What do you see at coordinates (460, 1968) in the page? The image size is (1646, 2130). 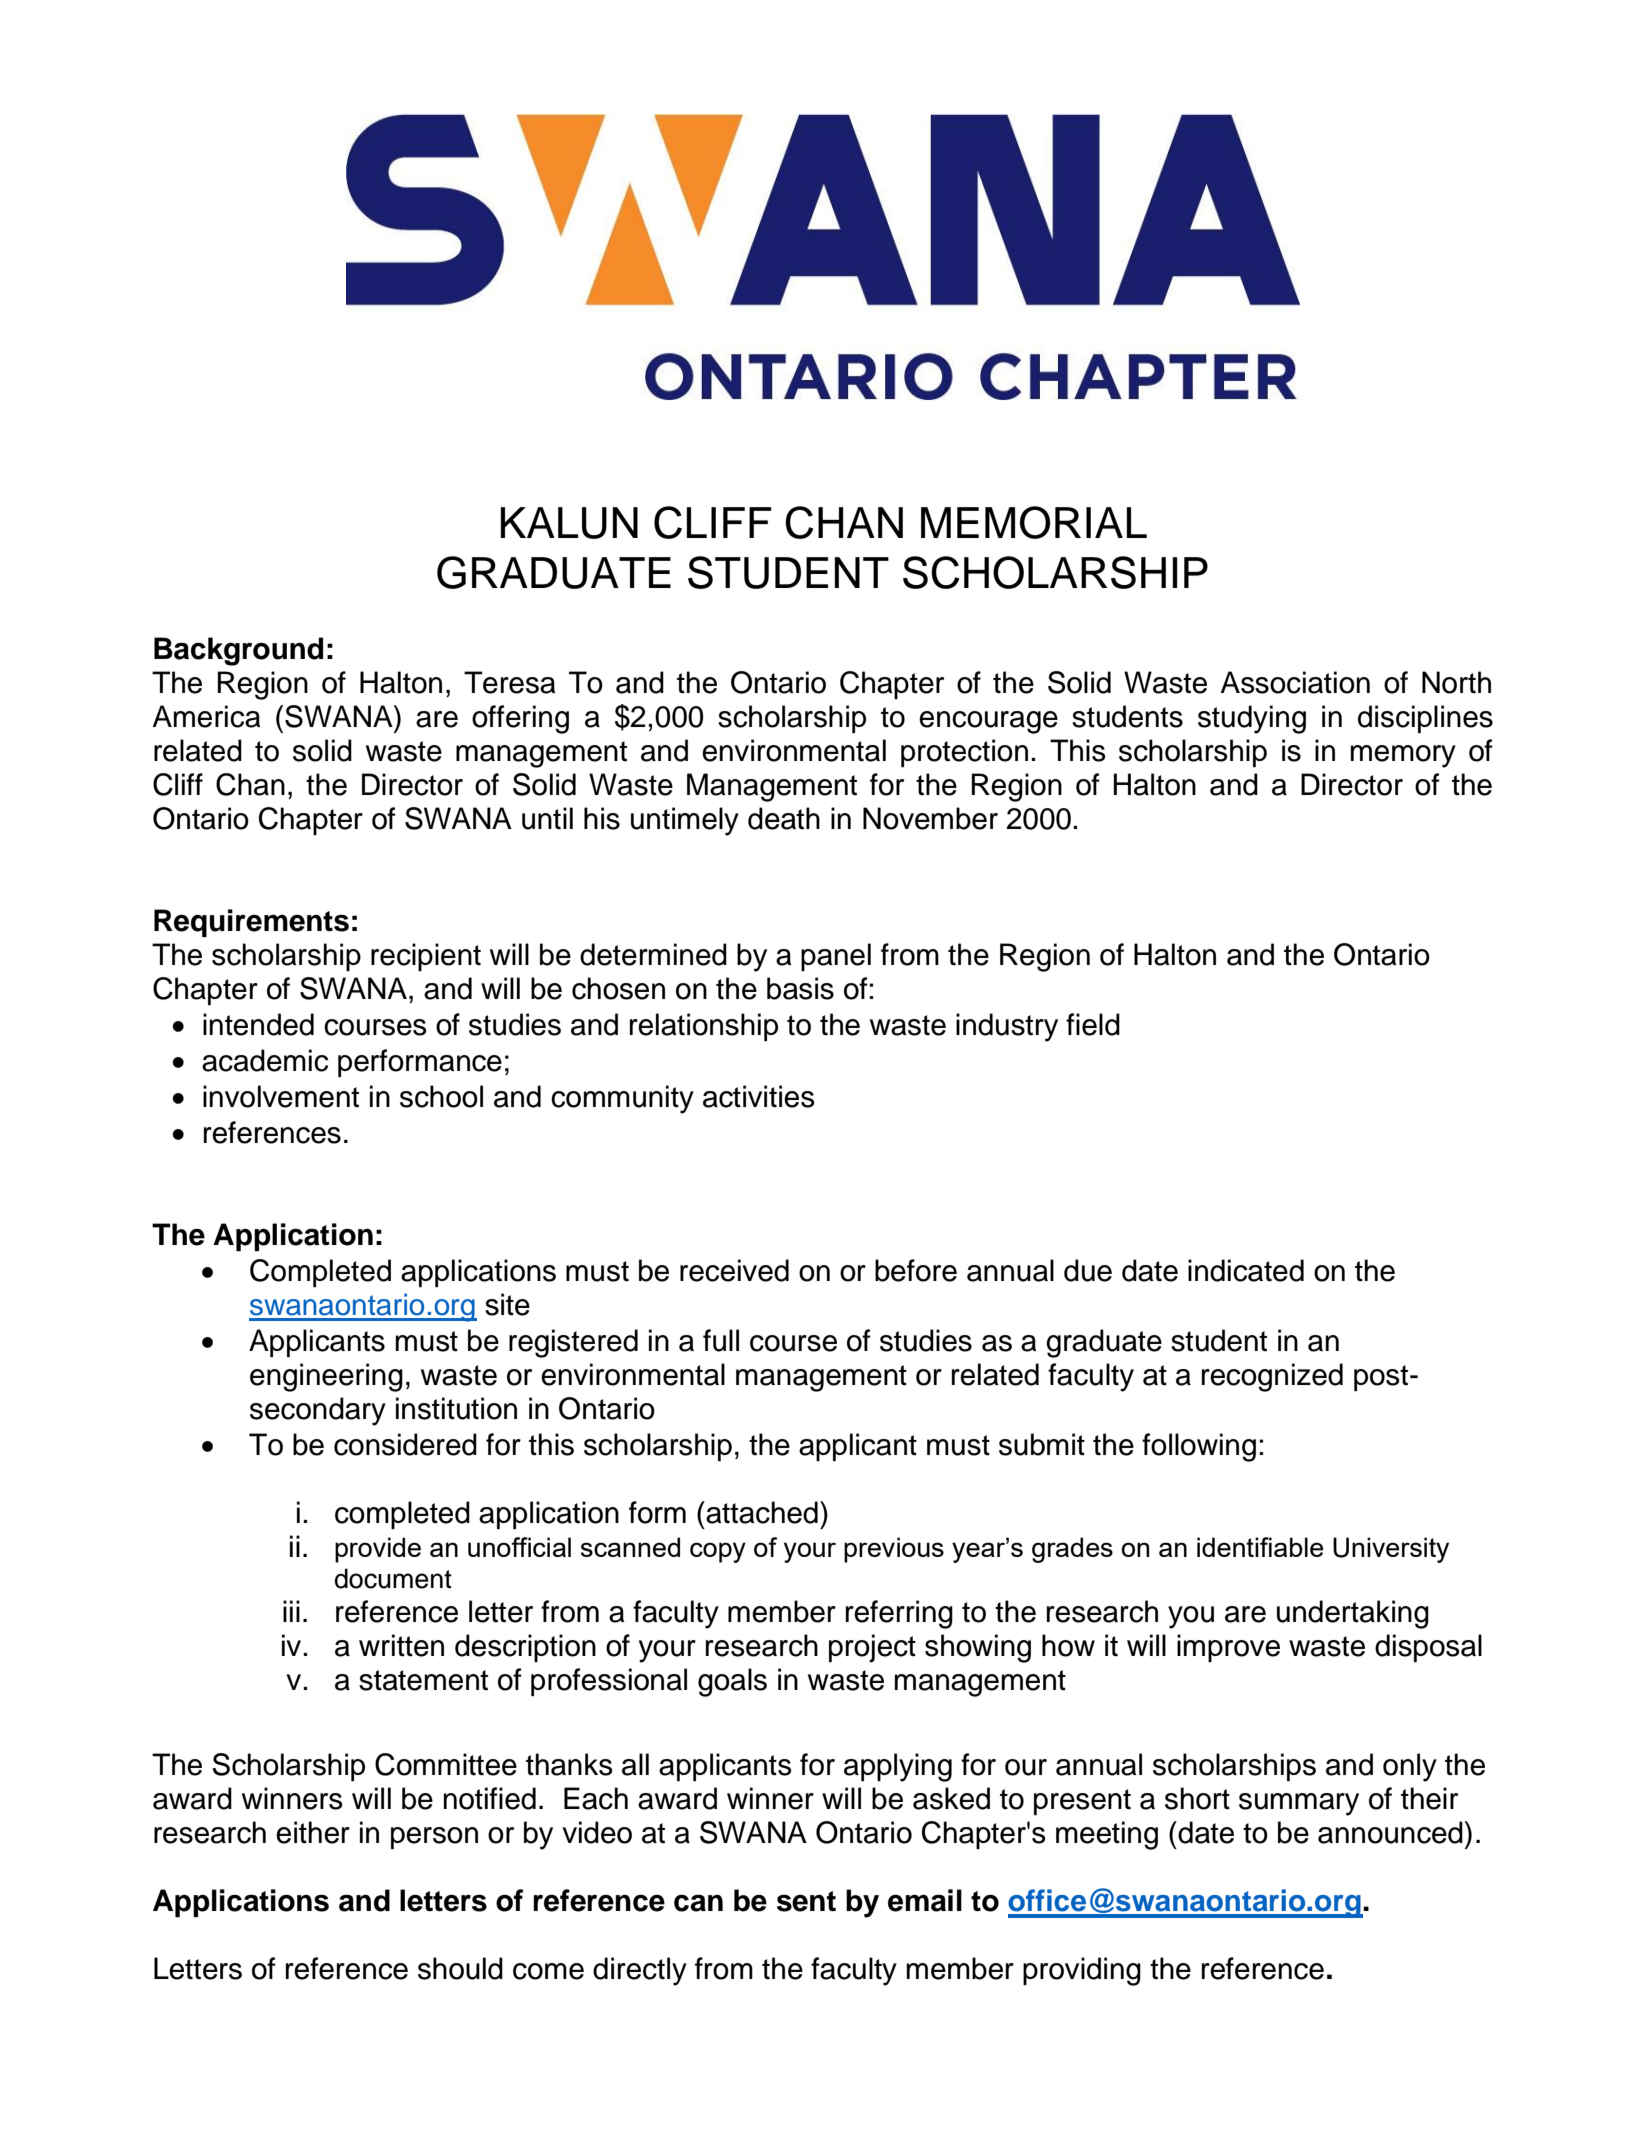 I see `should` at bounding box center [460, 1968].
